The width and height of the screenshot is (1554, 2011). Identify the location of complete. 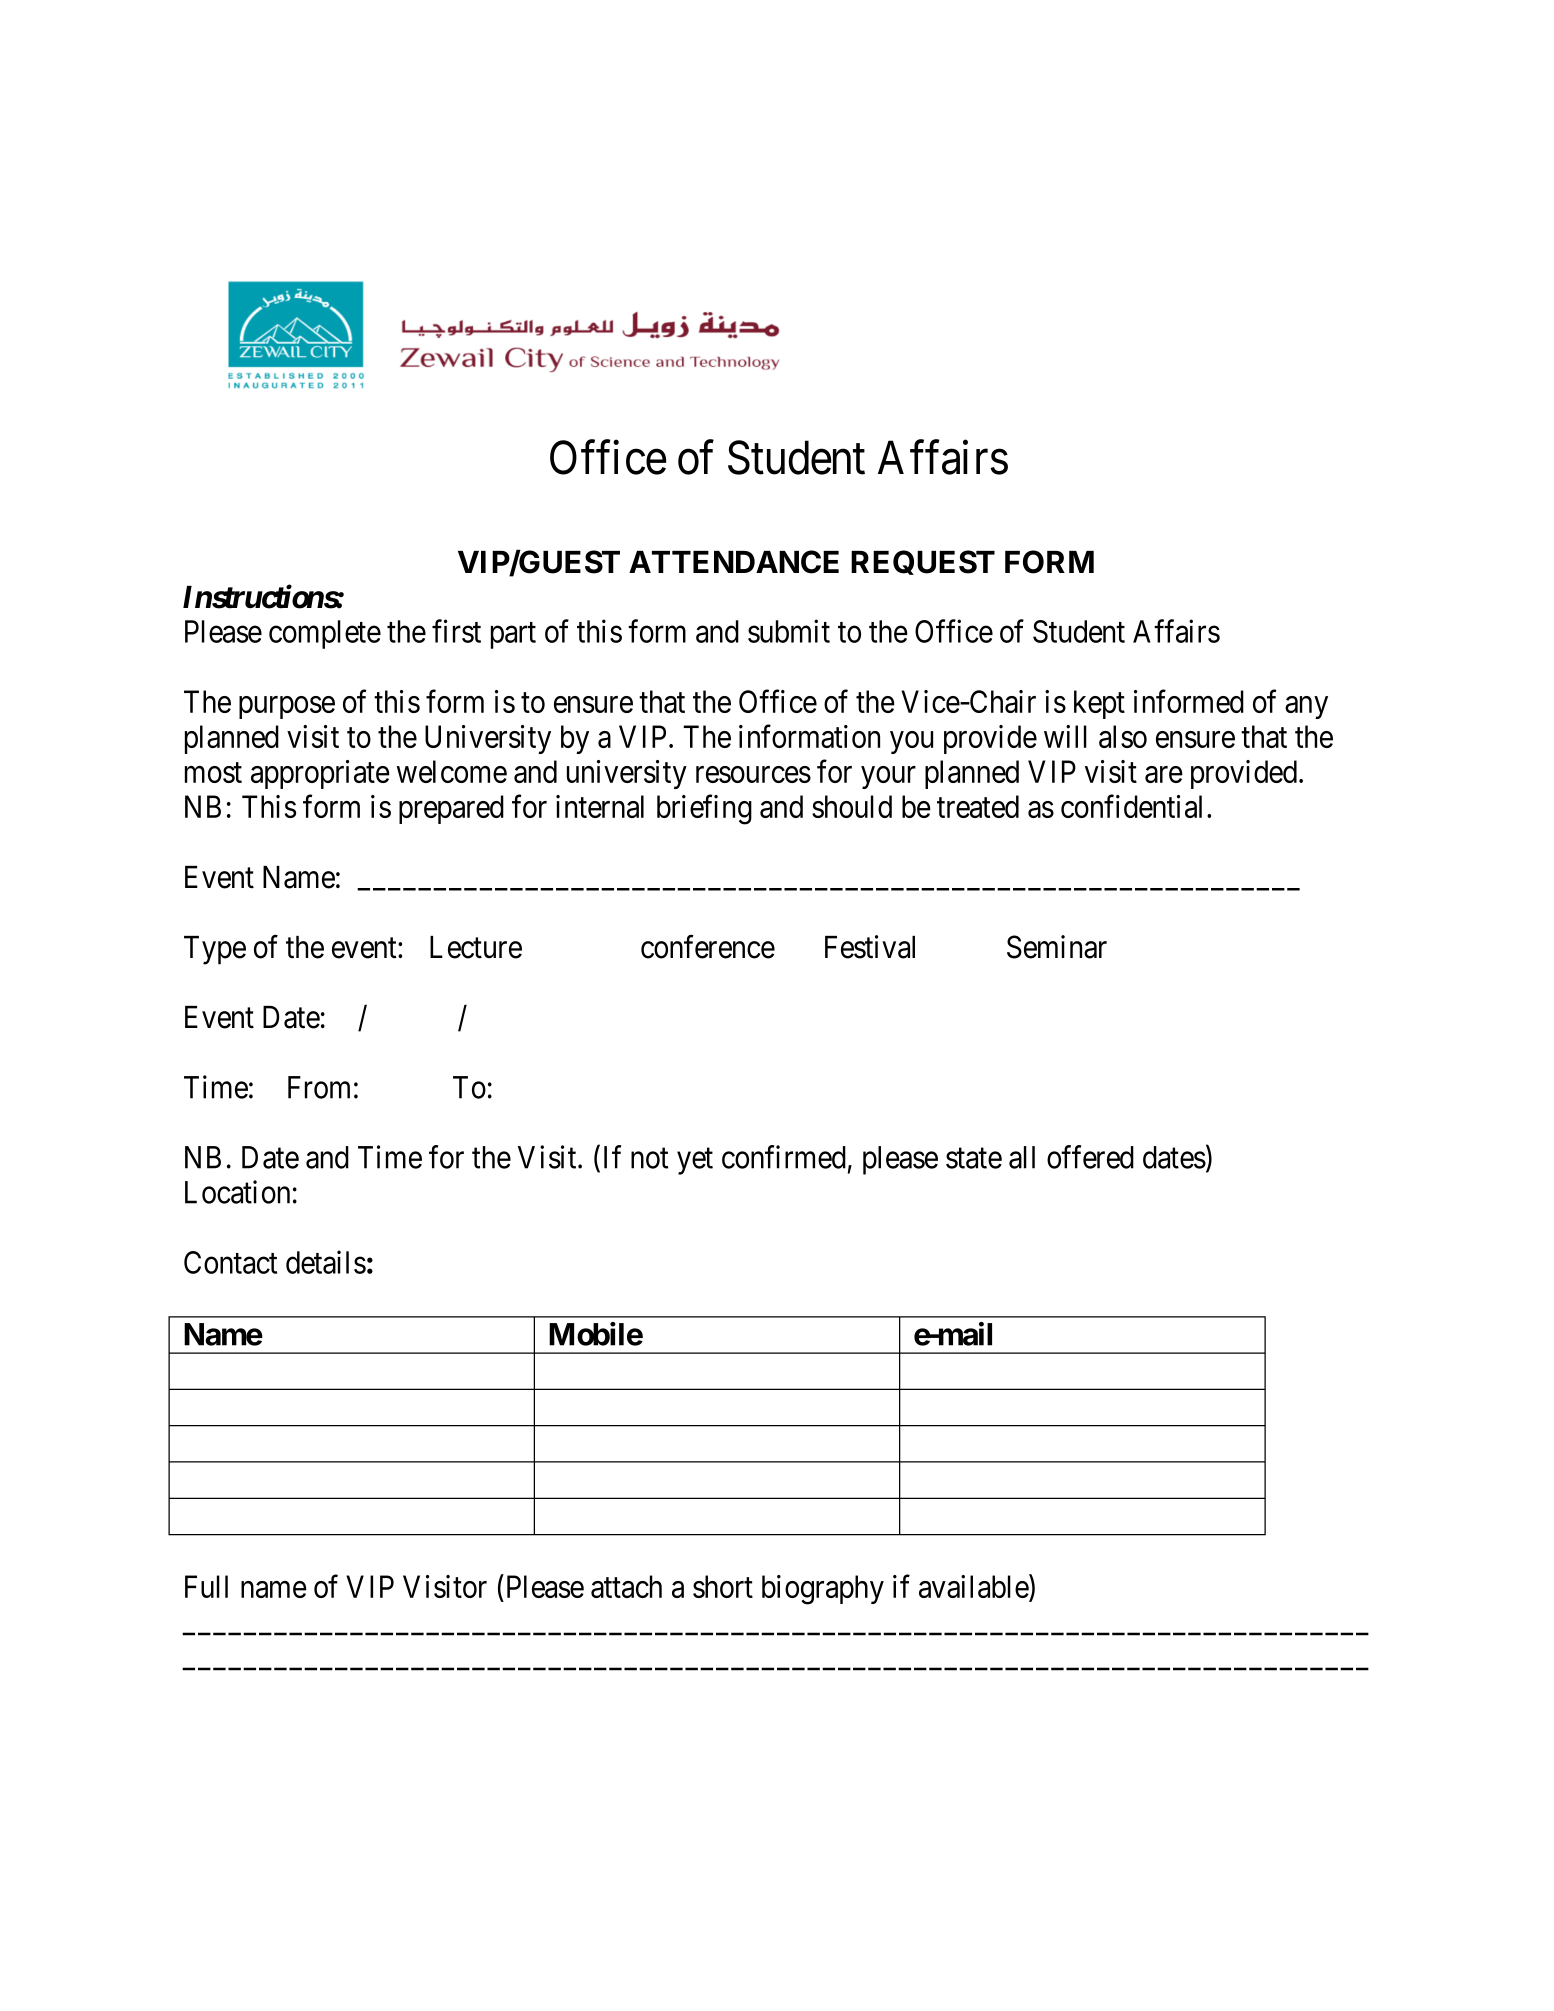
(325, 634).
